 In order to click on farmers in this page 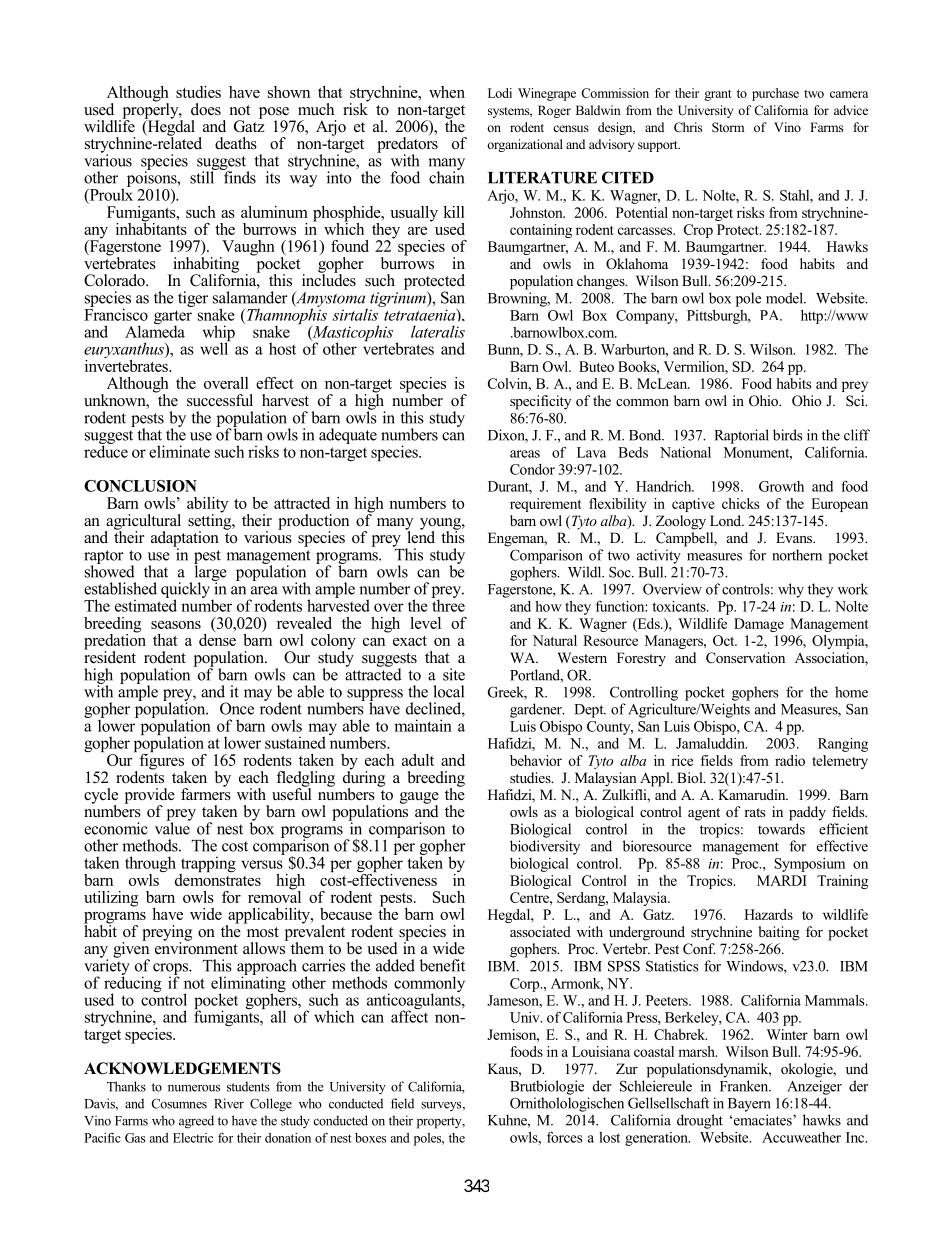, I will do `click(206, 793)`.
